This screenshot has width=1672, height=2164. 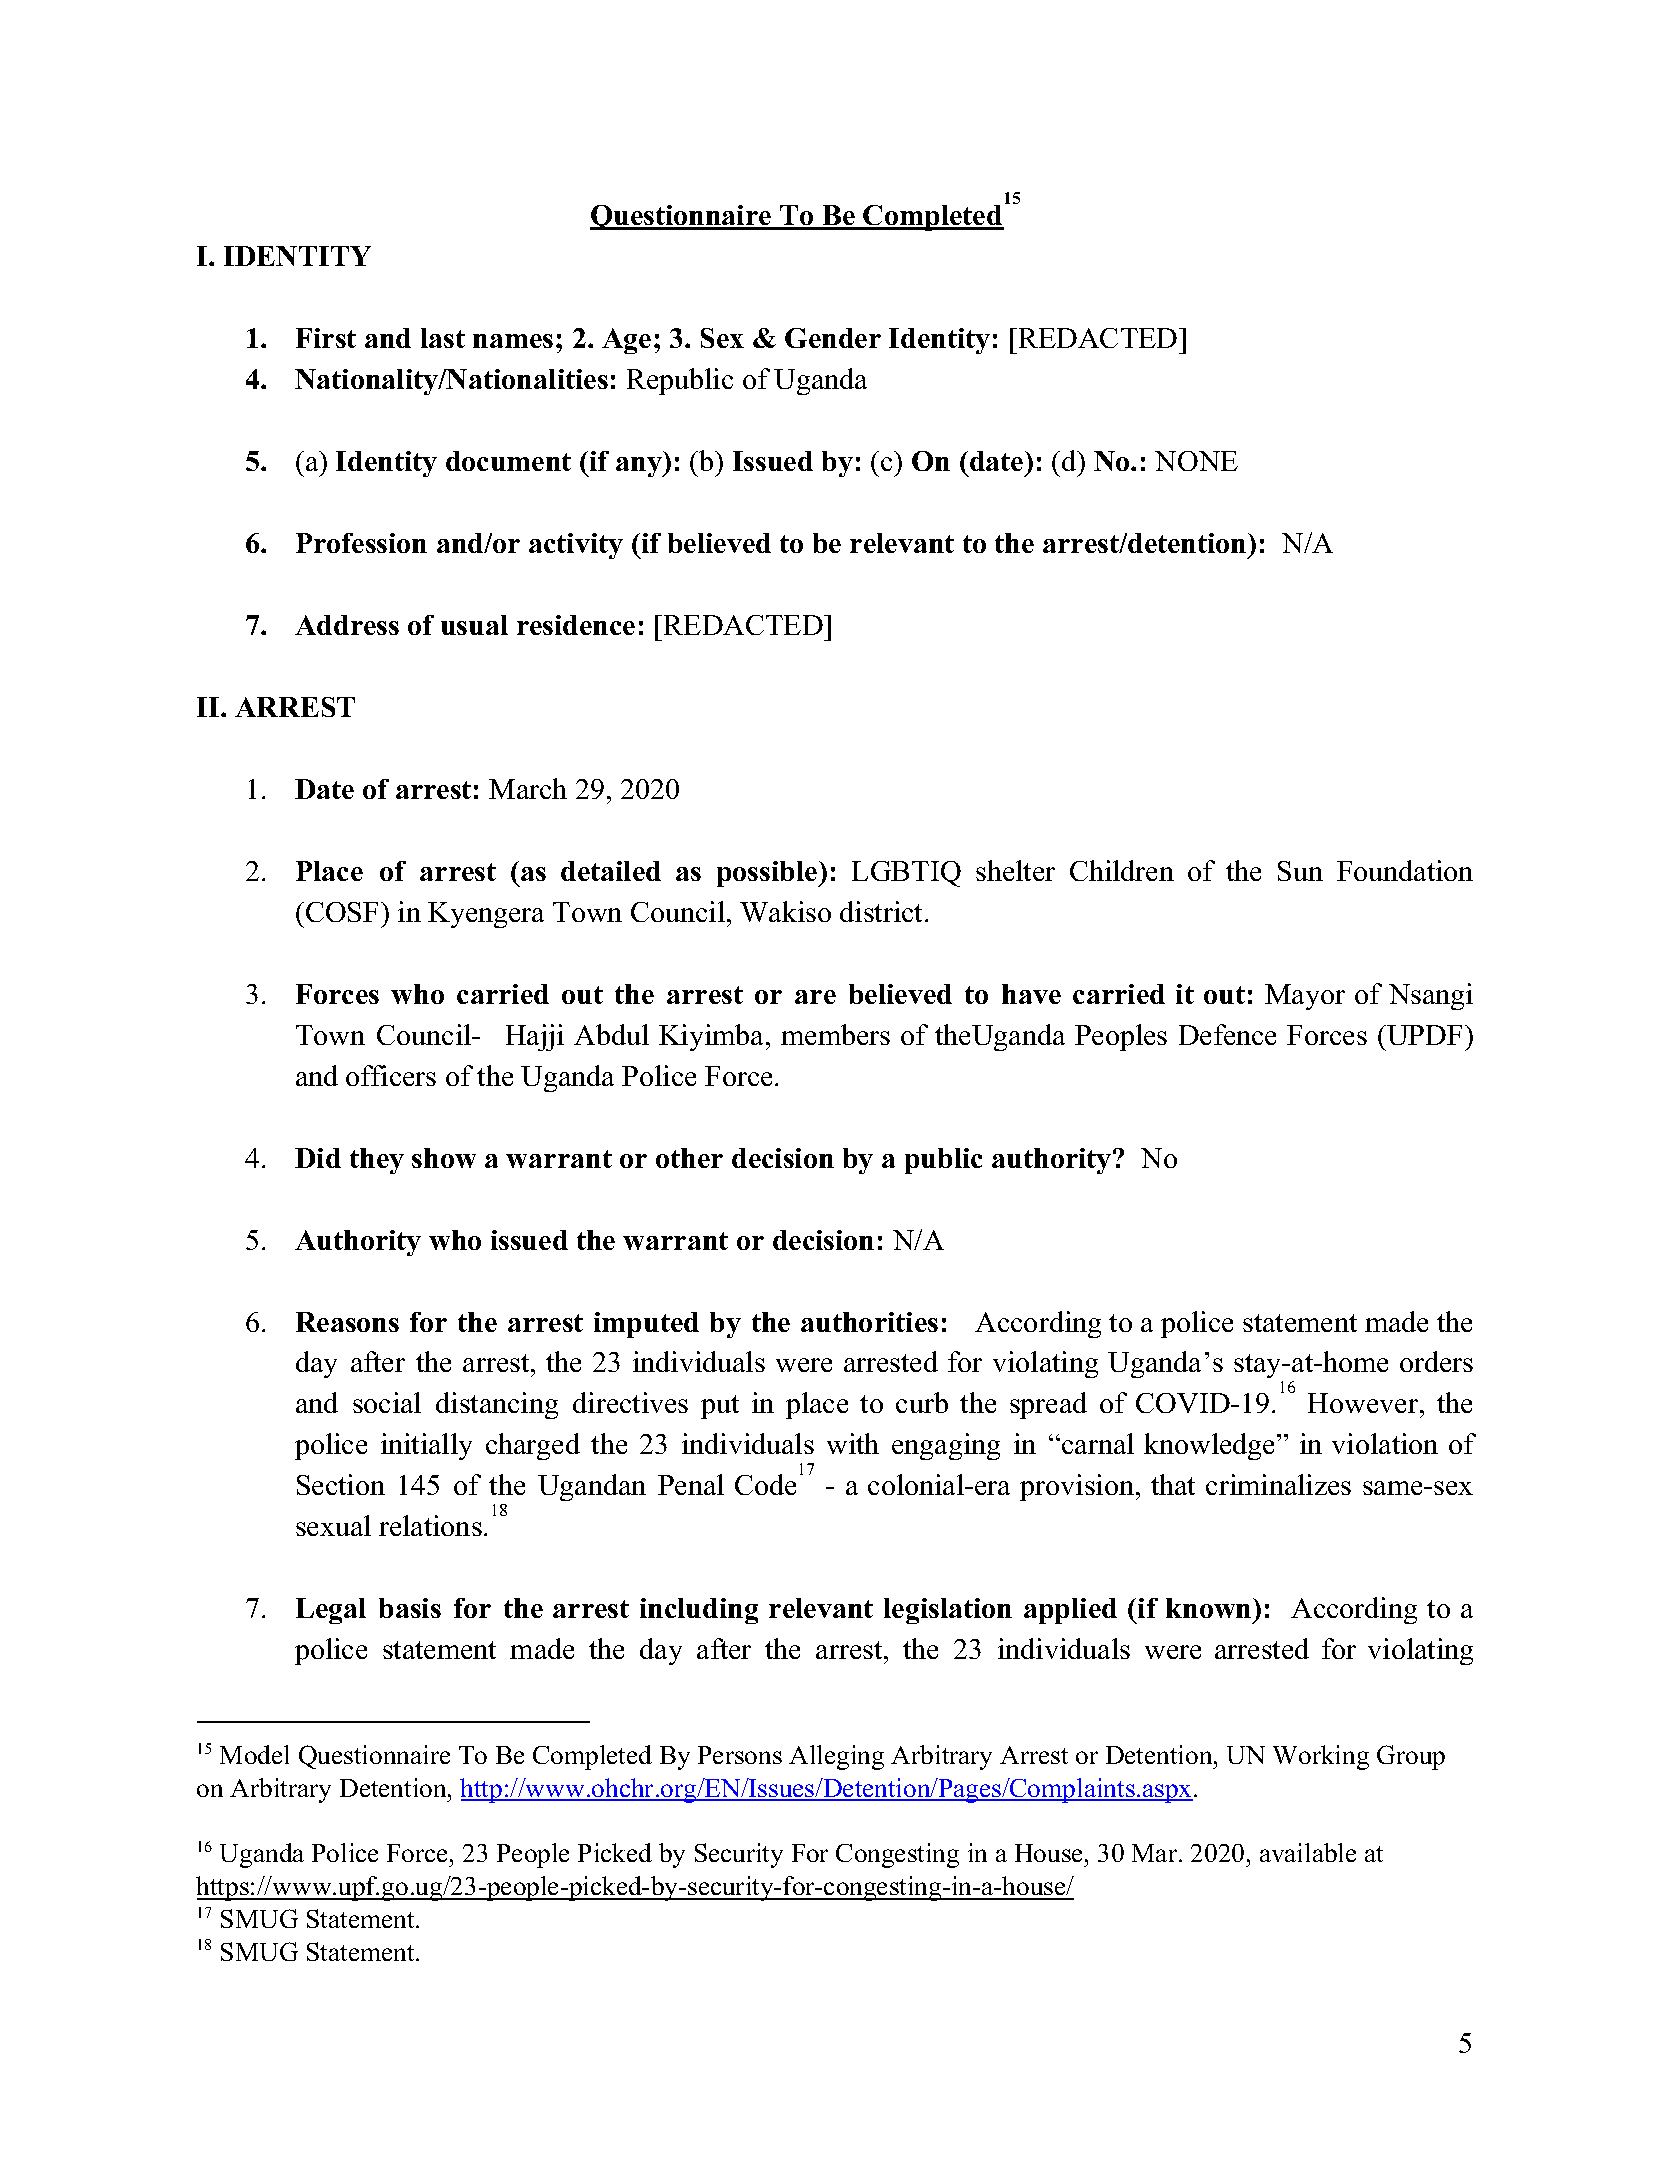 What do you see at coordinates (1305, 997) in the screenshot?
I see `Mayor` at bounding box center [1305, 997].
